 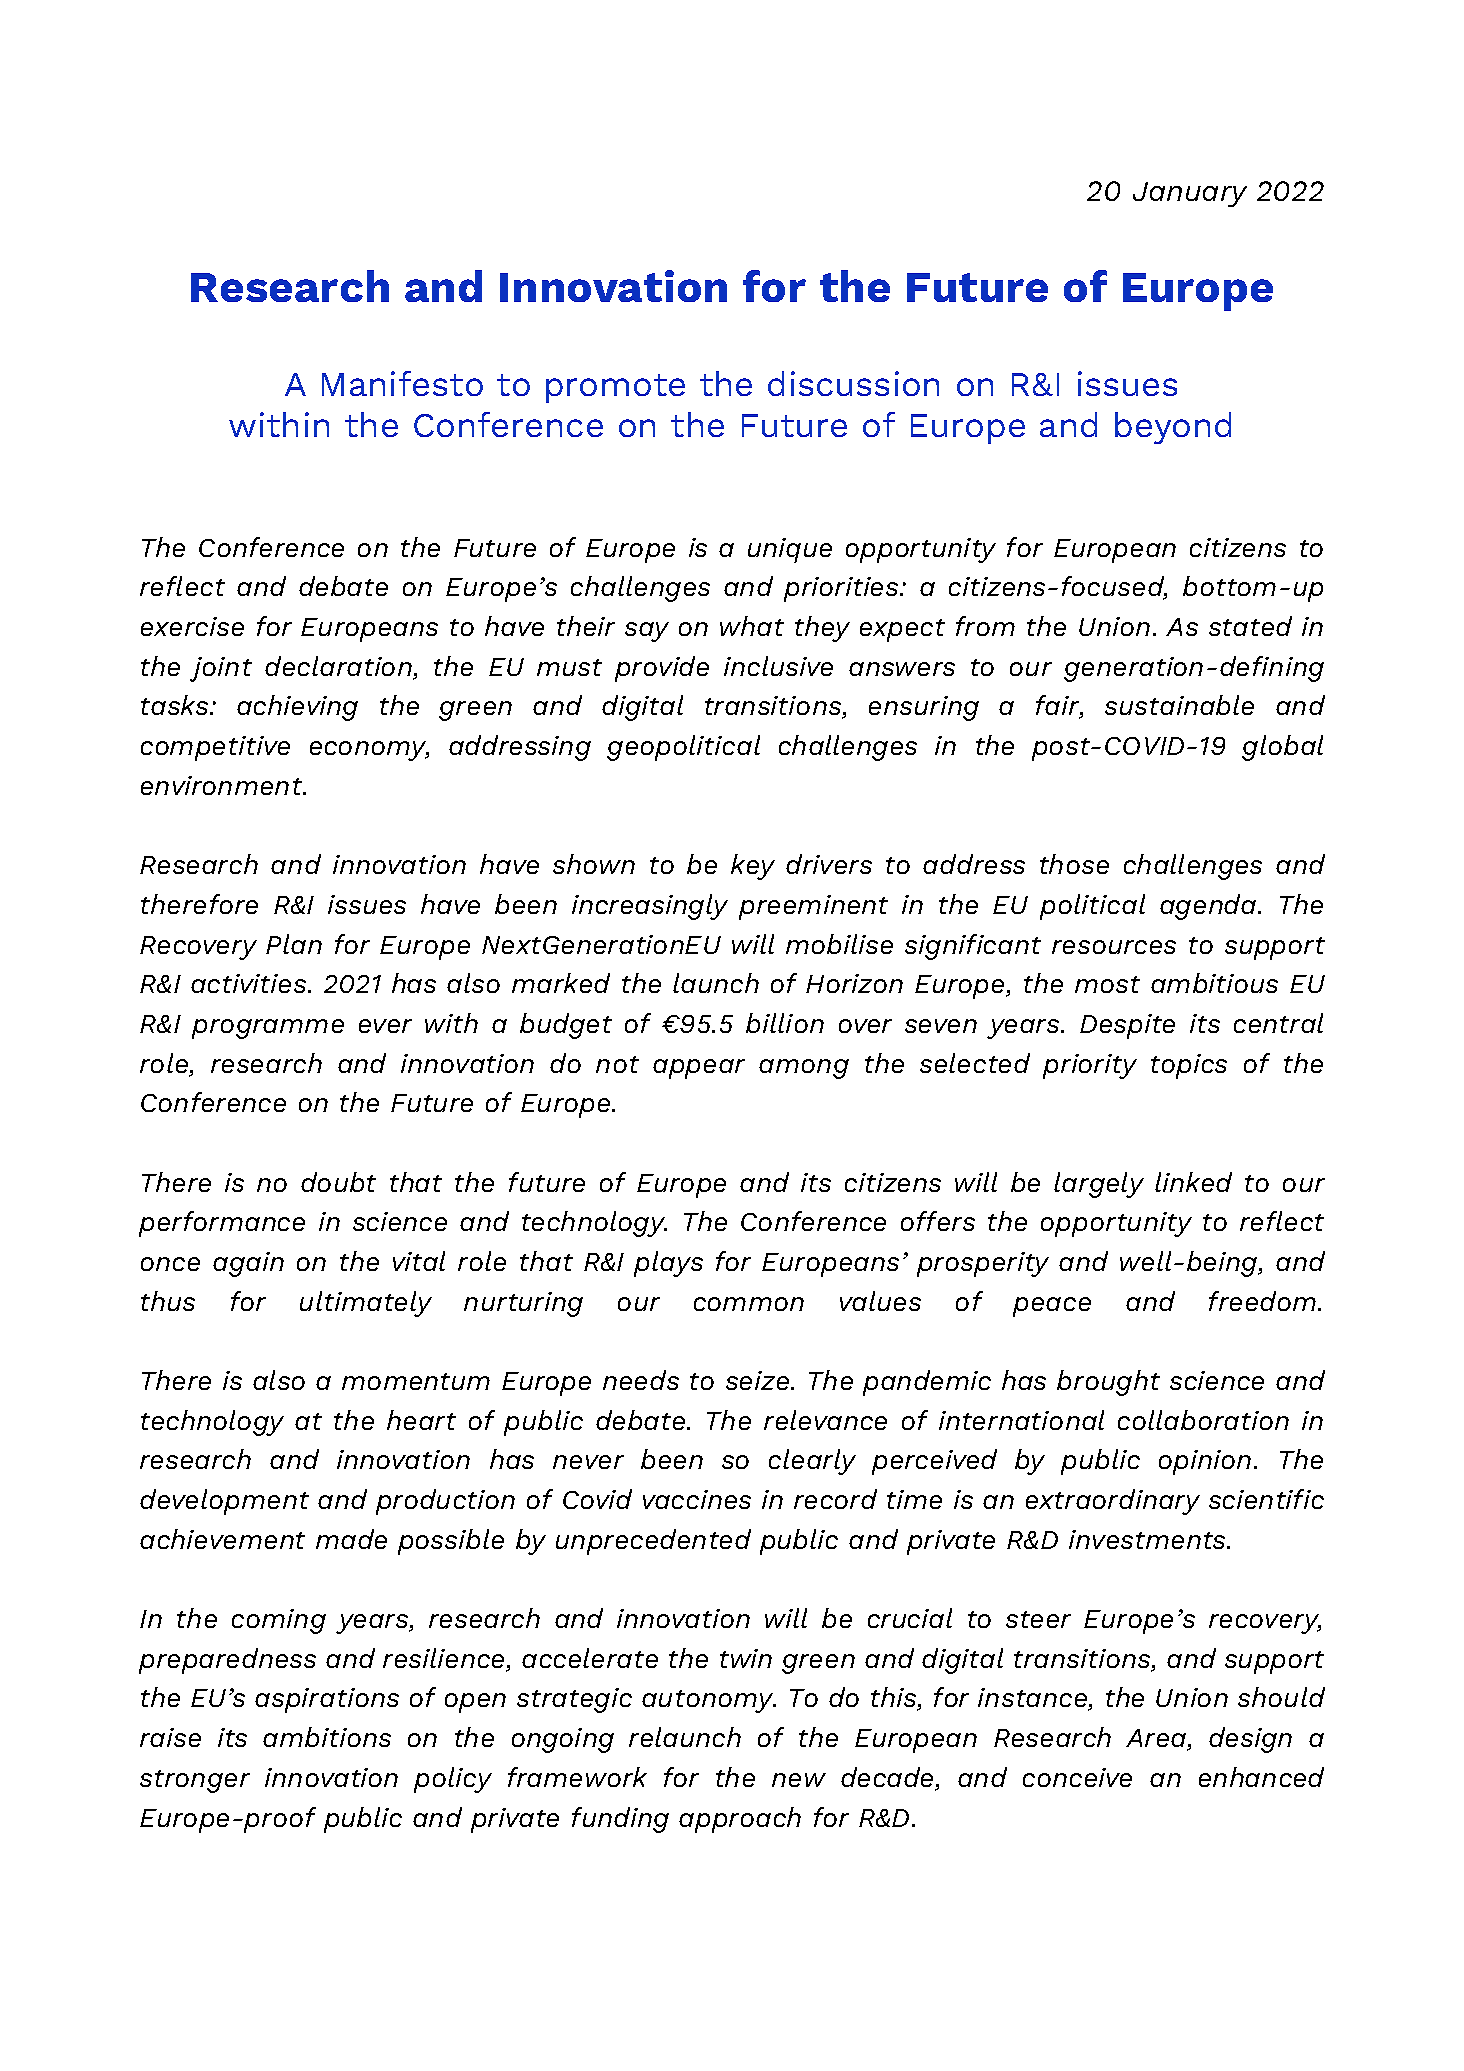 I want to click on billion, so click(x=785, y=1023).
